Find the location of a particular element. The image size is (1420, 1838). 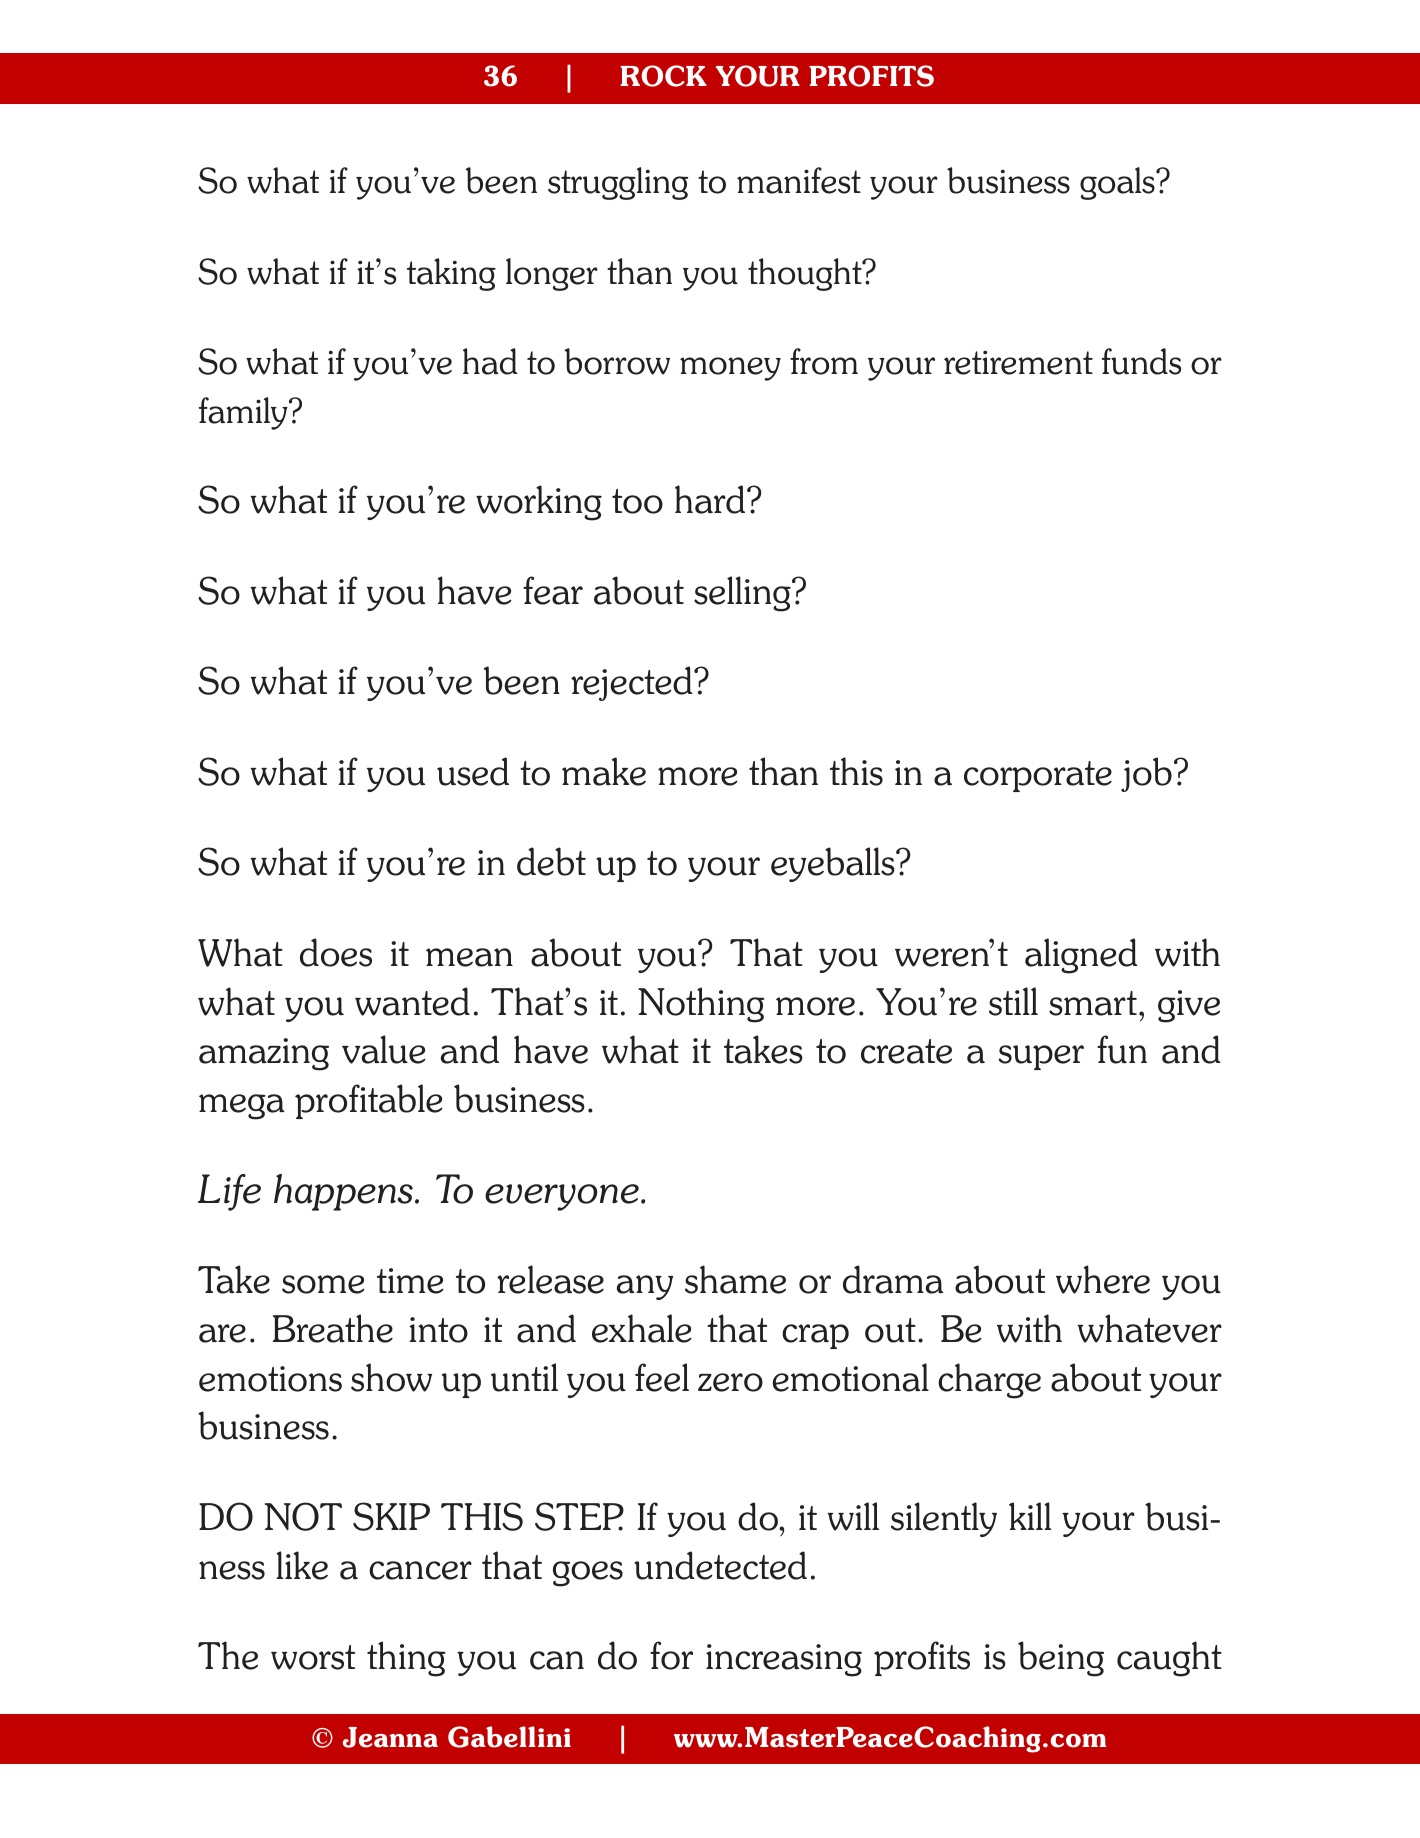

taking is located at coordinates (451, 274).
